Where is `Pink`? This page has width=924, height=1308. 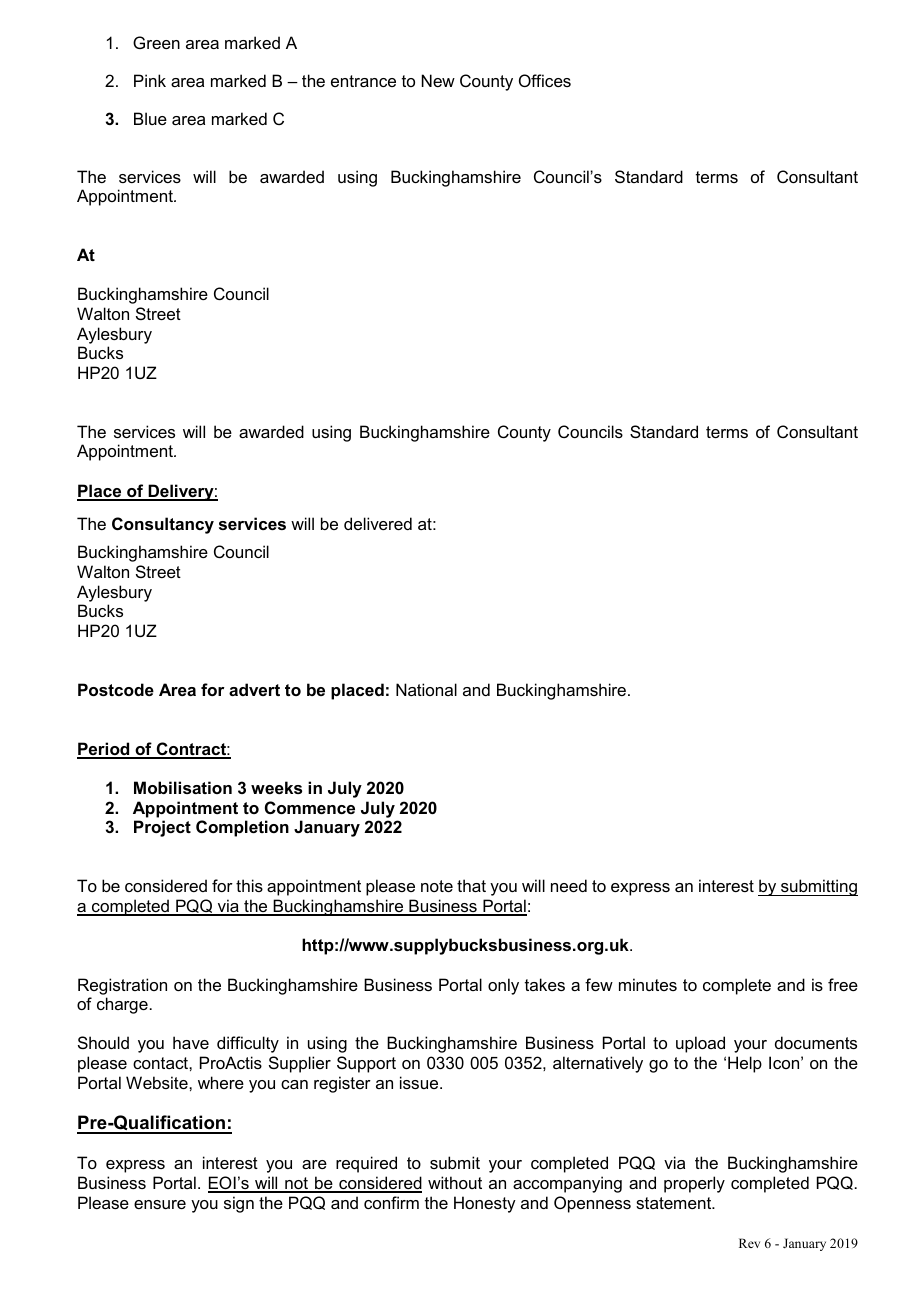 Pink is located at coordinates (150, 80).
